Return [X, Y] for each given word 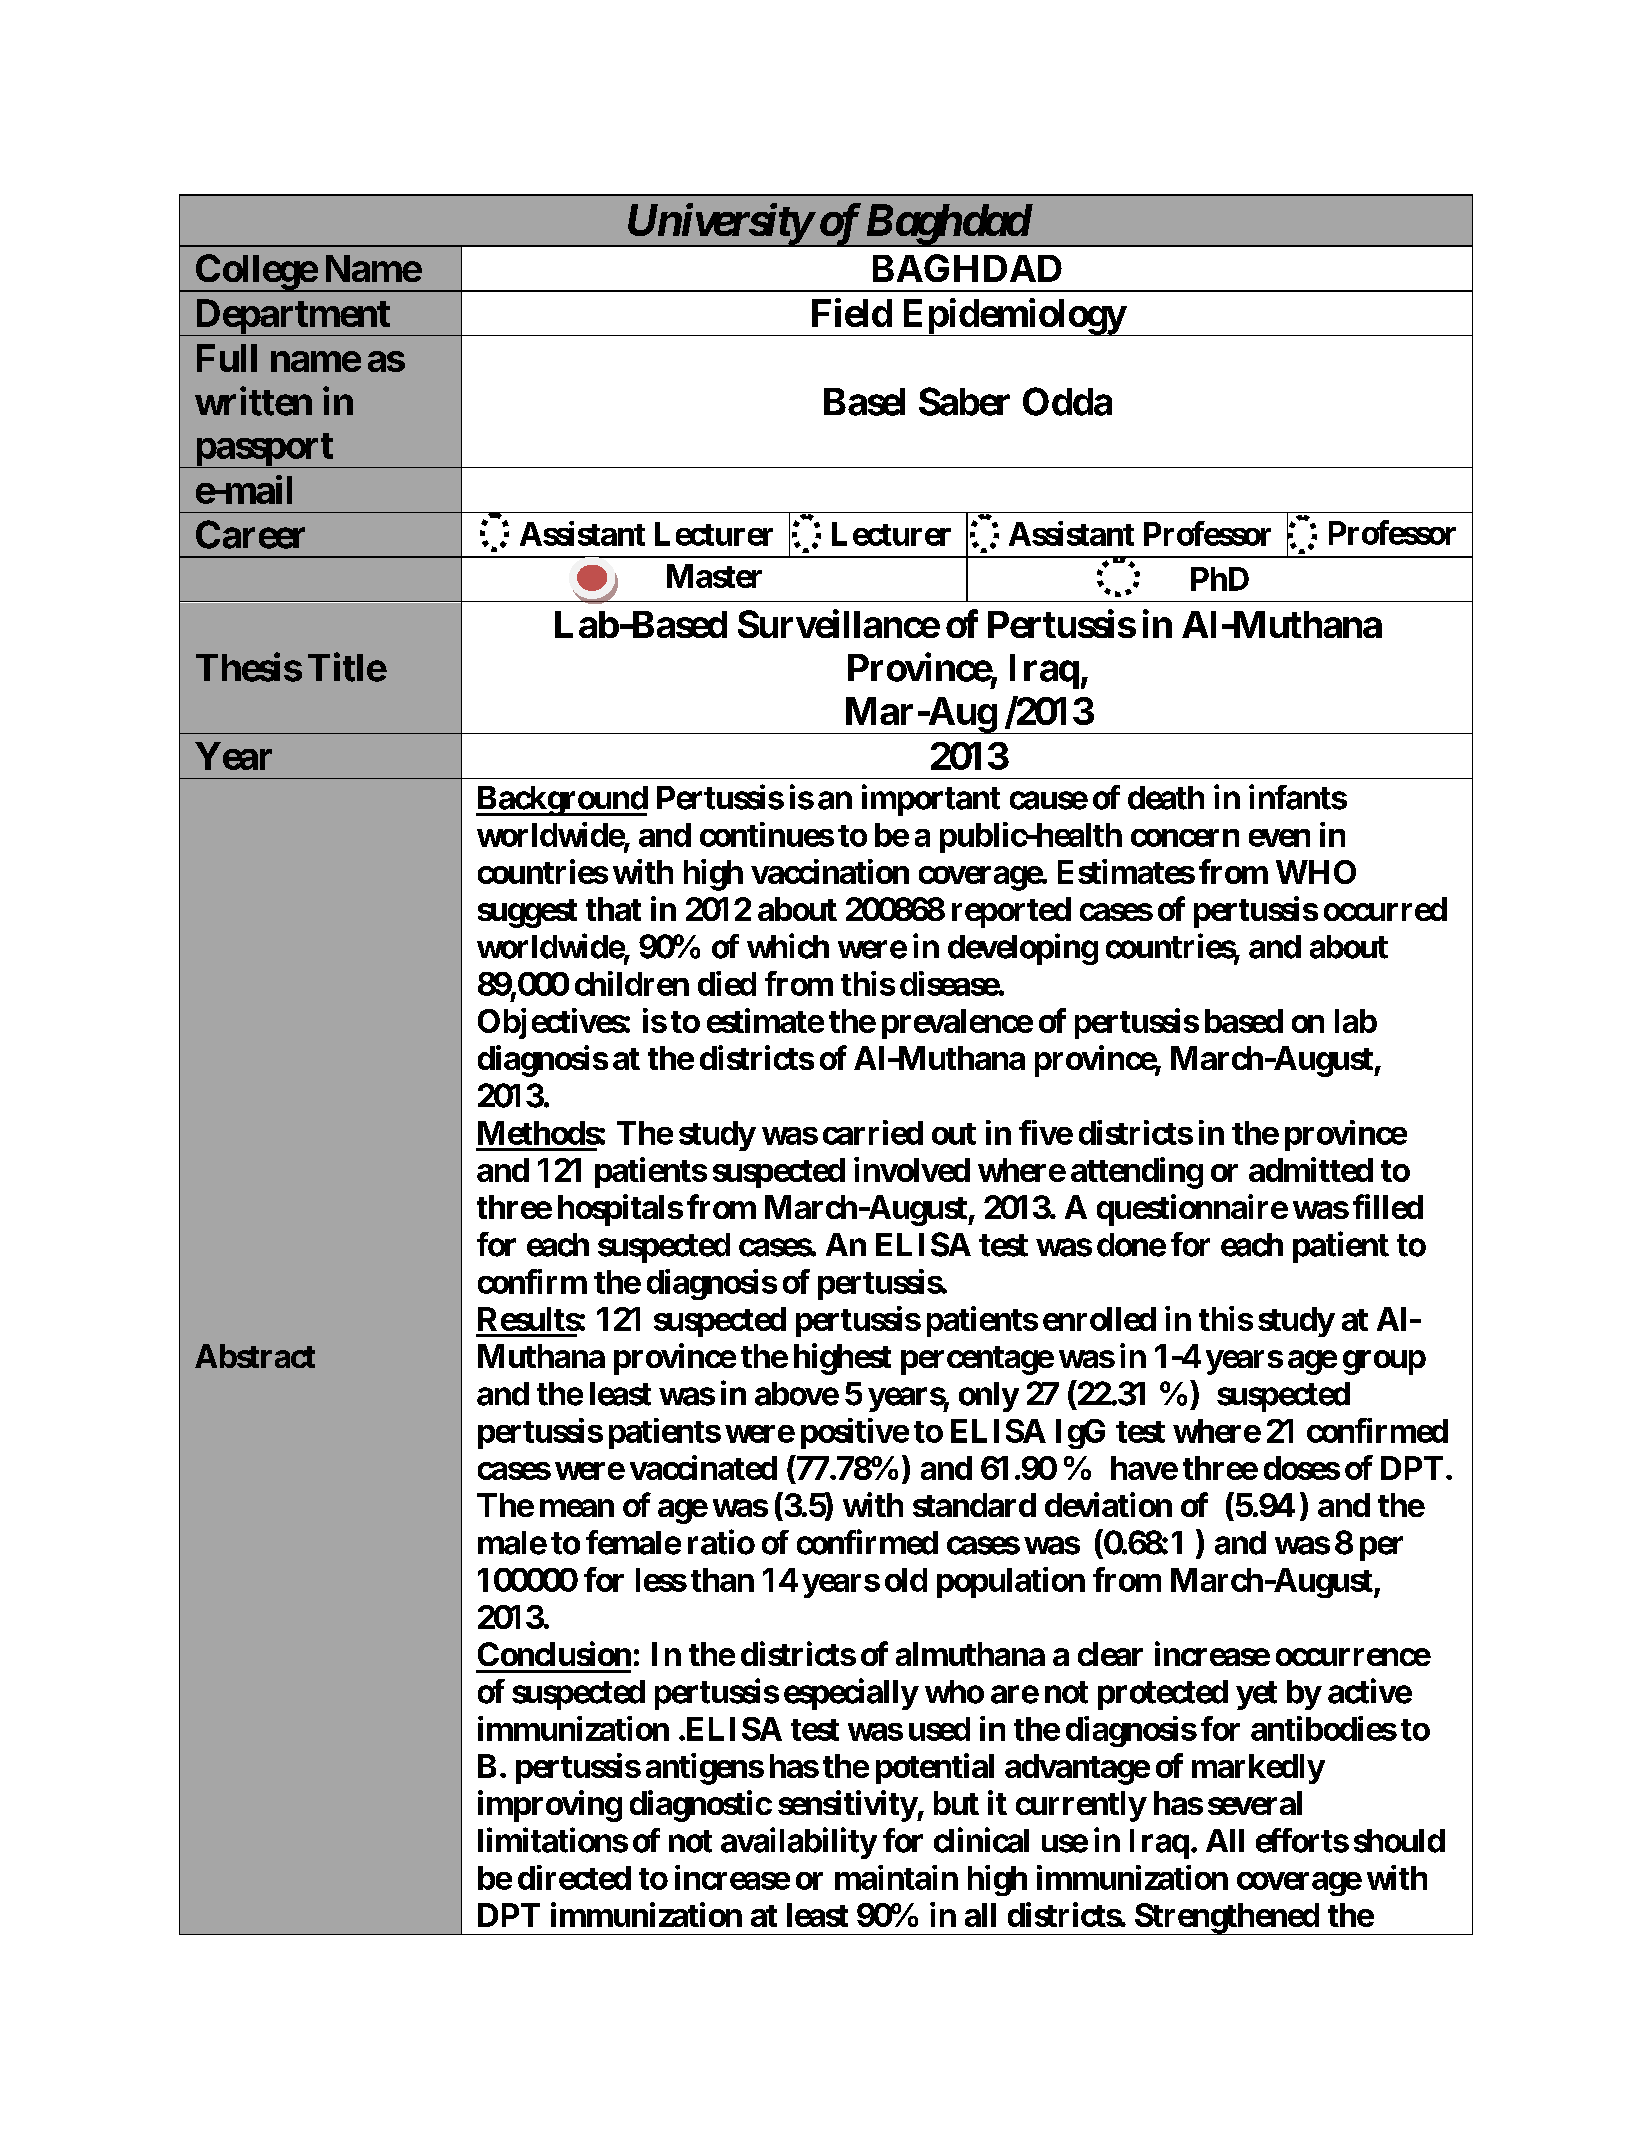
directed [574, 1877]
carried [873, 1132]
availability [799, 1843]
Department [292, 317]
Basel [864, 402]
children [632, 983]
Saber [964, 401]
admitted [1311, 1169]
